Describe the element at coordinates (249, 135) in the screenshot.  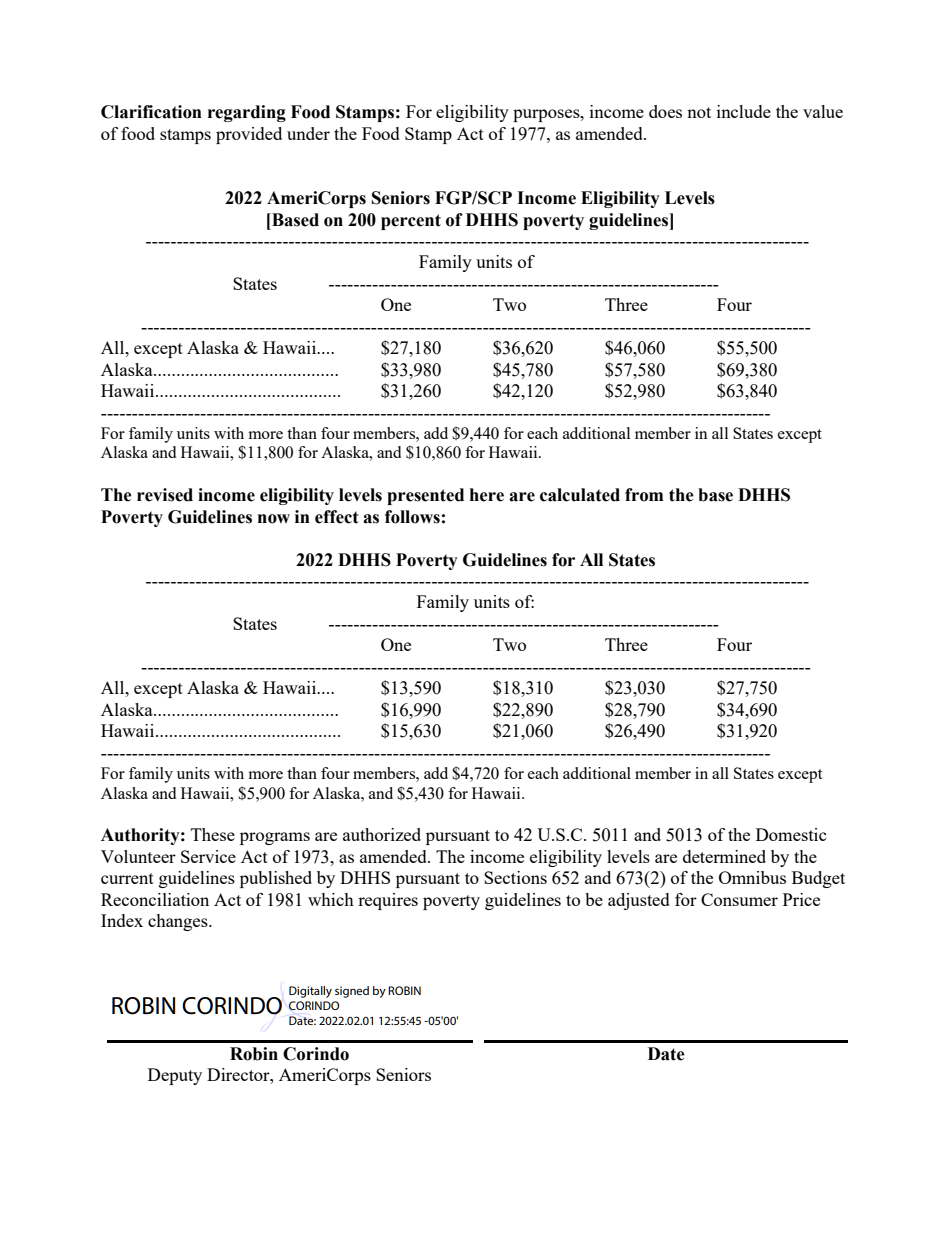
I see `provided` at that location.
